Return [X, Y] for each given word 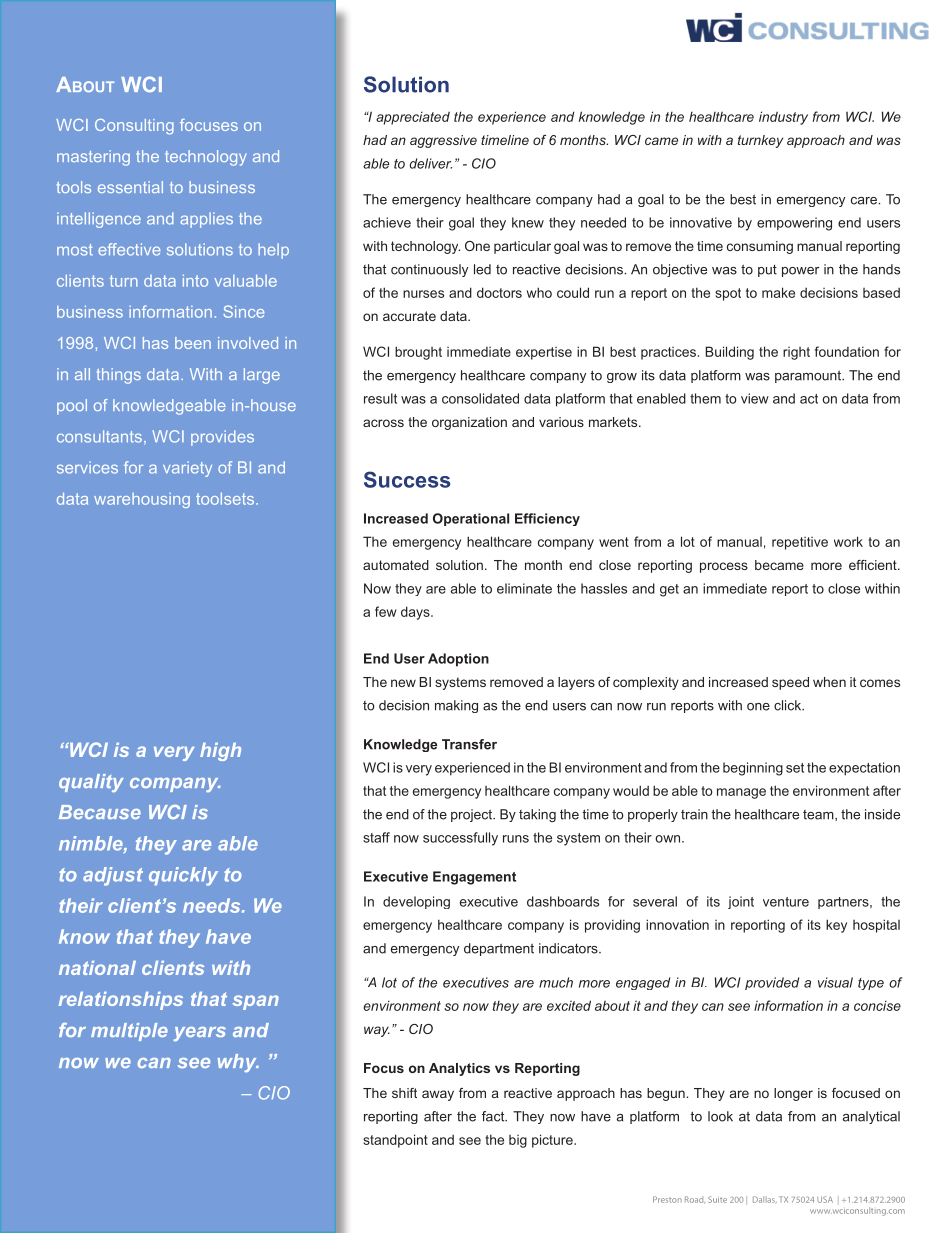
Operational [471, 519]
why [238, 1063]
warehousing [142, 500]
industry [783, 118]
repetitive [800, 543]
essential [130, 187]
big [518, 1141]
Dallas [765, 1199]
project [473, 815]
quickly [183, 876]
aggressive [443, 141]
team [819, 815]
